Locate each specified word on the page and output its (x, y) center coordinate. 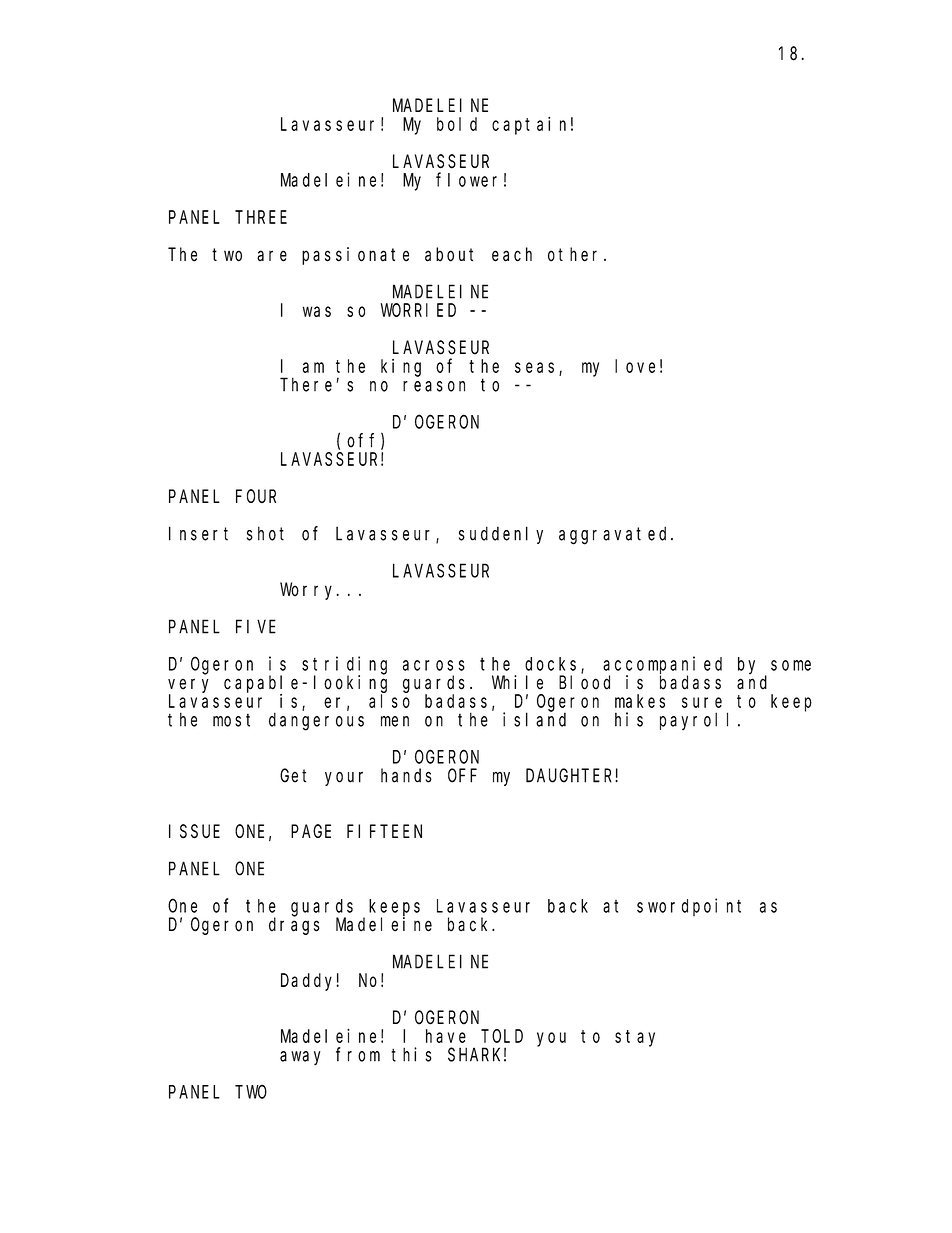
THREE (261, 217)
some (791, 665)
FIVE (256, 627)
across (434, 665)
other (576, 254)
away (300, 1058)
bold (457, 124)
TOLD (502, 1036)
